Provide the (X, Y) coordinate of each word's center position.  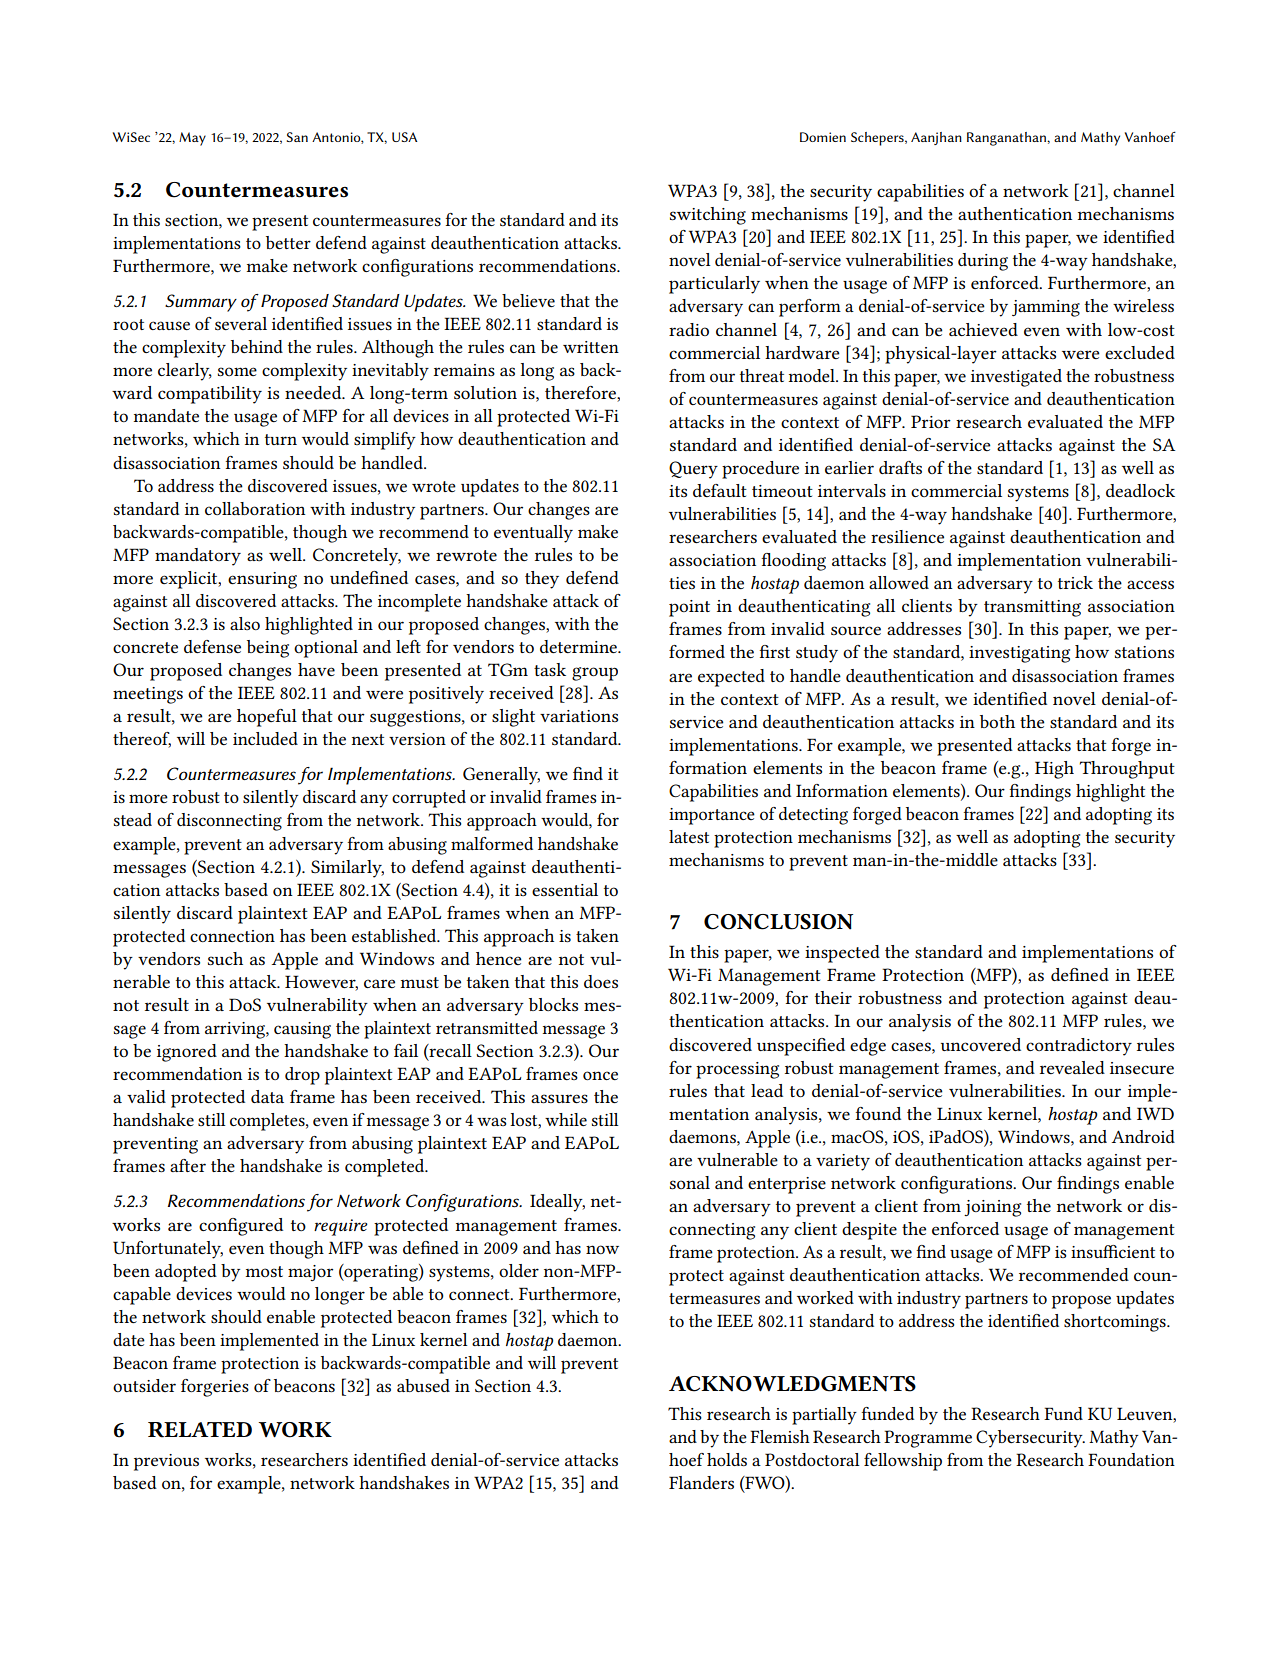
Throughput (1127, 770)
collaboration (255, 508)
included (265, 738)
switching (708, 216)
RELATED (200, 1430)
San (297, 137)
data (267, 1096)
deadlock (1140, 490)
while (566, 1119)
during (983, 262)
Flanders (701, 1482)
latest (689, 836)
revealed (1072, 1067)
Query (693, 470)
